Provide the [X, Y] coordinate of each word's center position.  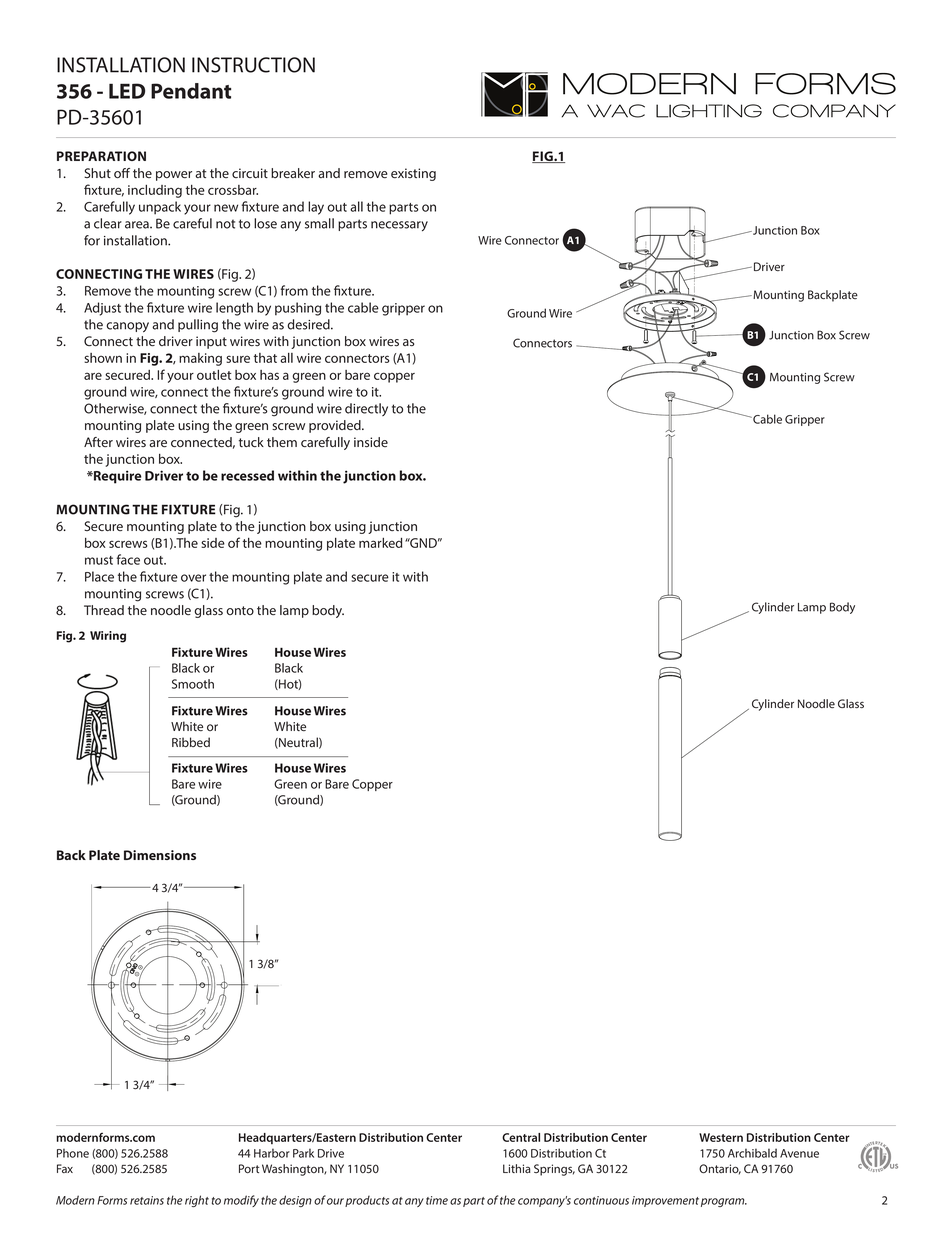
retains [147, 1200]
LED [127, 91]
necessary [399, 226]
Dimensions [160, 855]
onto [240, 610]
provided [336, 426]
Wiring [108, 637]
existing [413, 174]
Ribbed [191, 742]
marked [380, 543]
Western [721, 1137]
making [200, 359]
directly [366, 409]
